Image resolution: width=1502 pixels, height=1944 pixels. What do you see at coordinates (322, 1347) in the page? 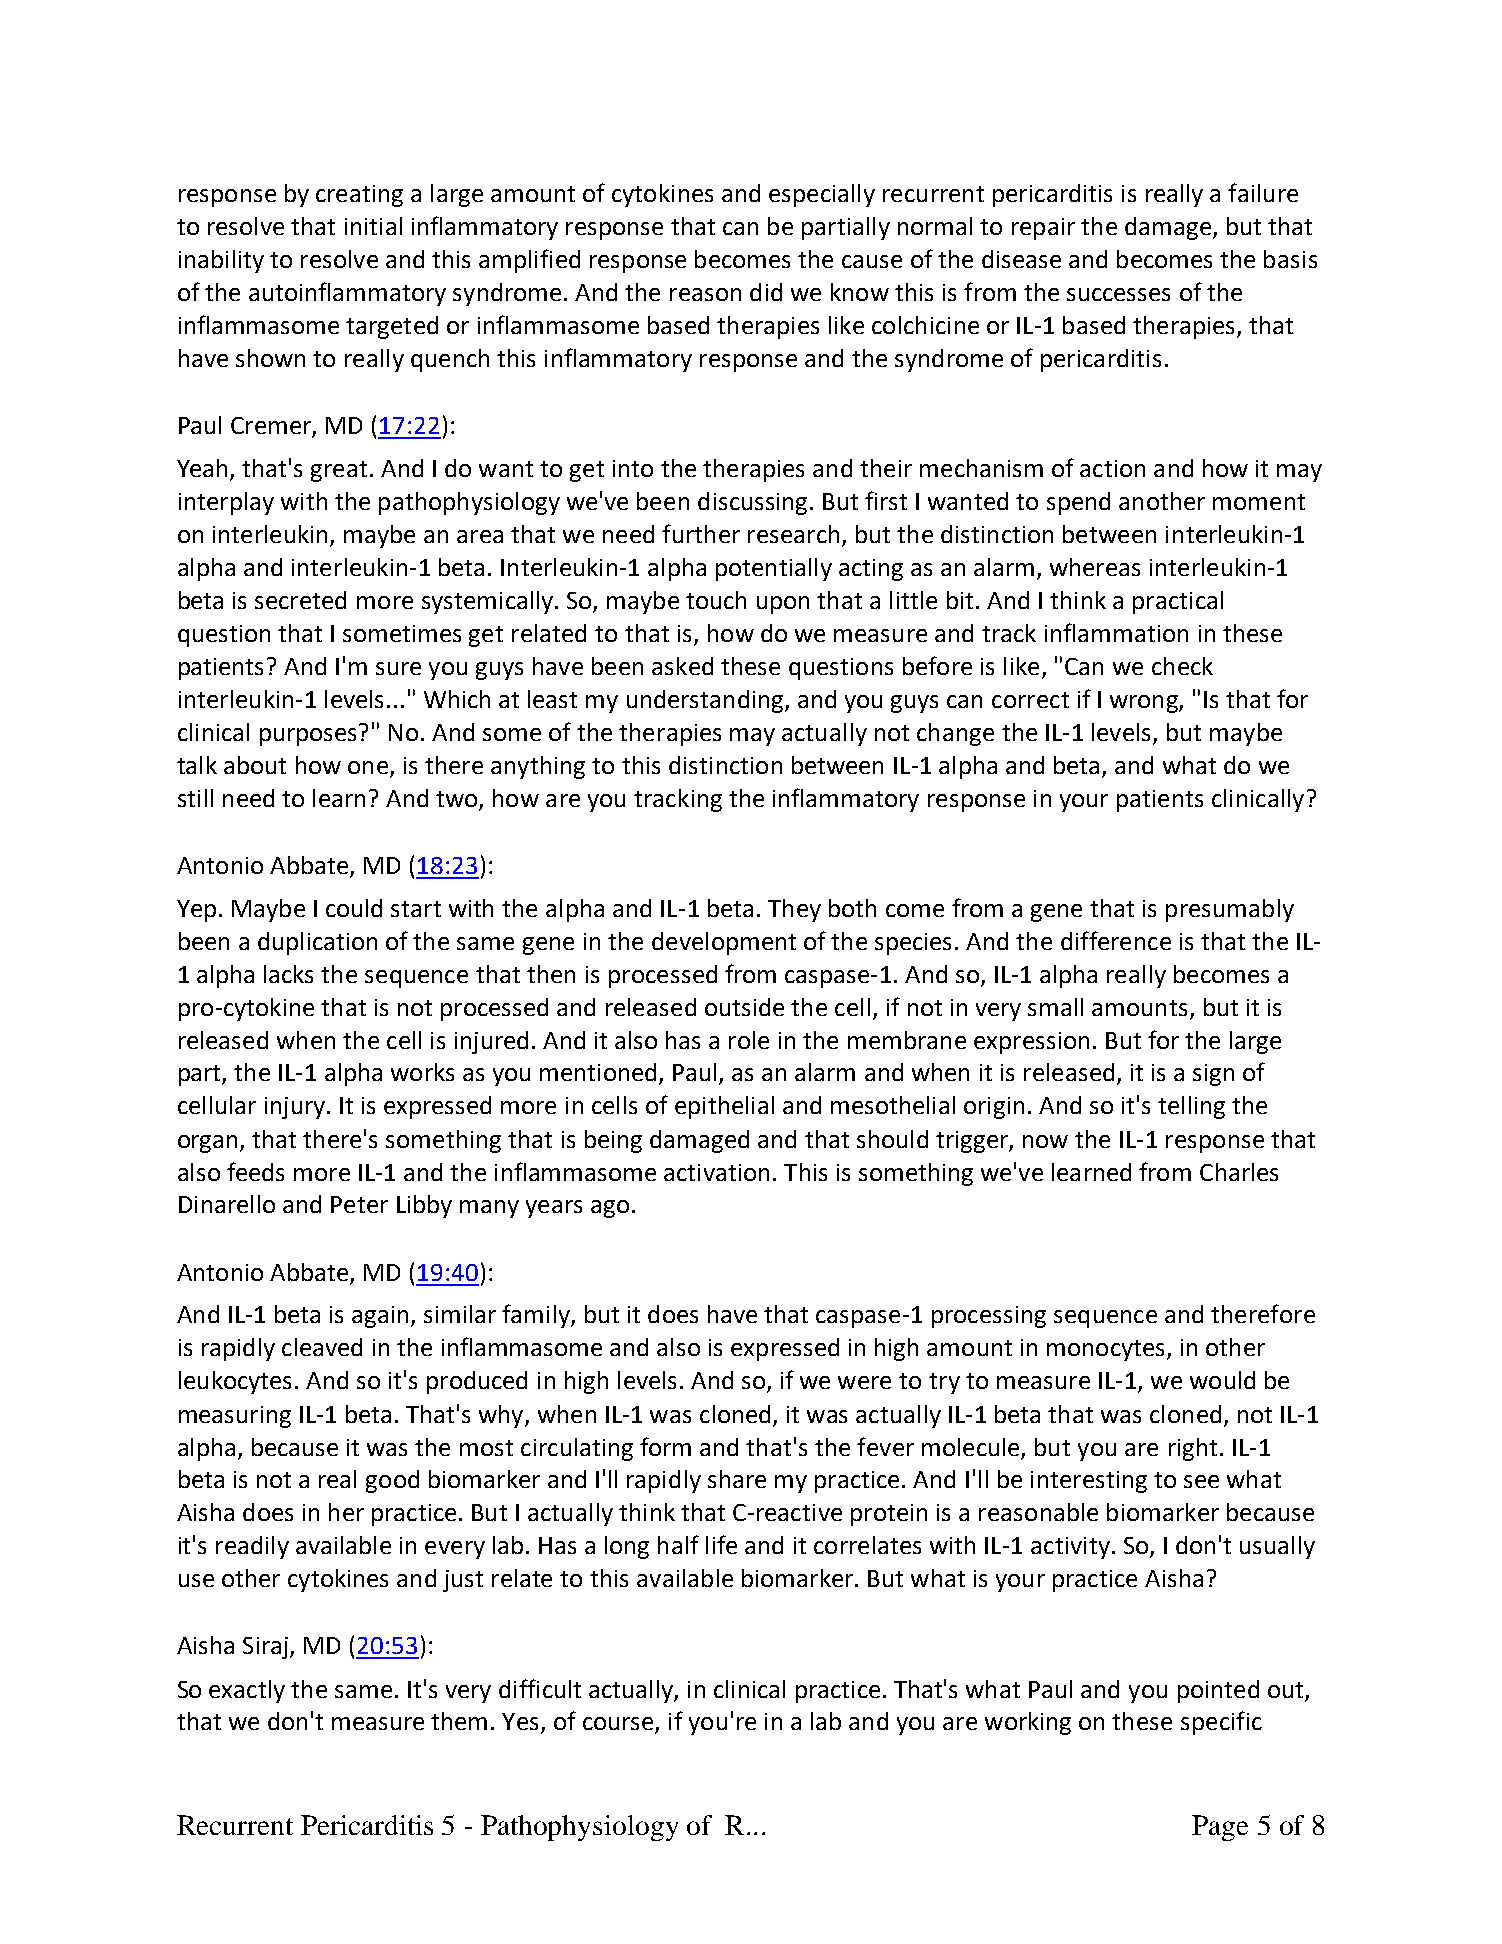
I see `cleaved` at bounding box center [322, 1347].
